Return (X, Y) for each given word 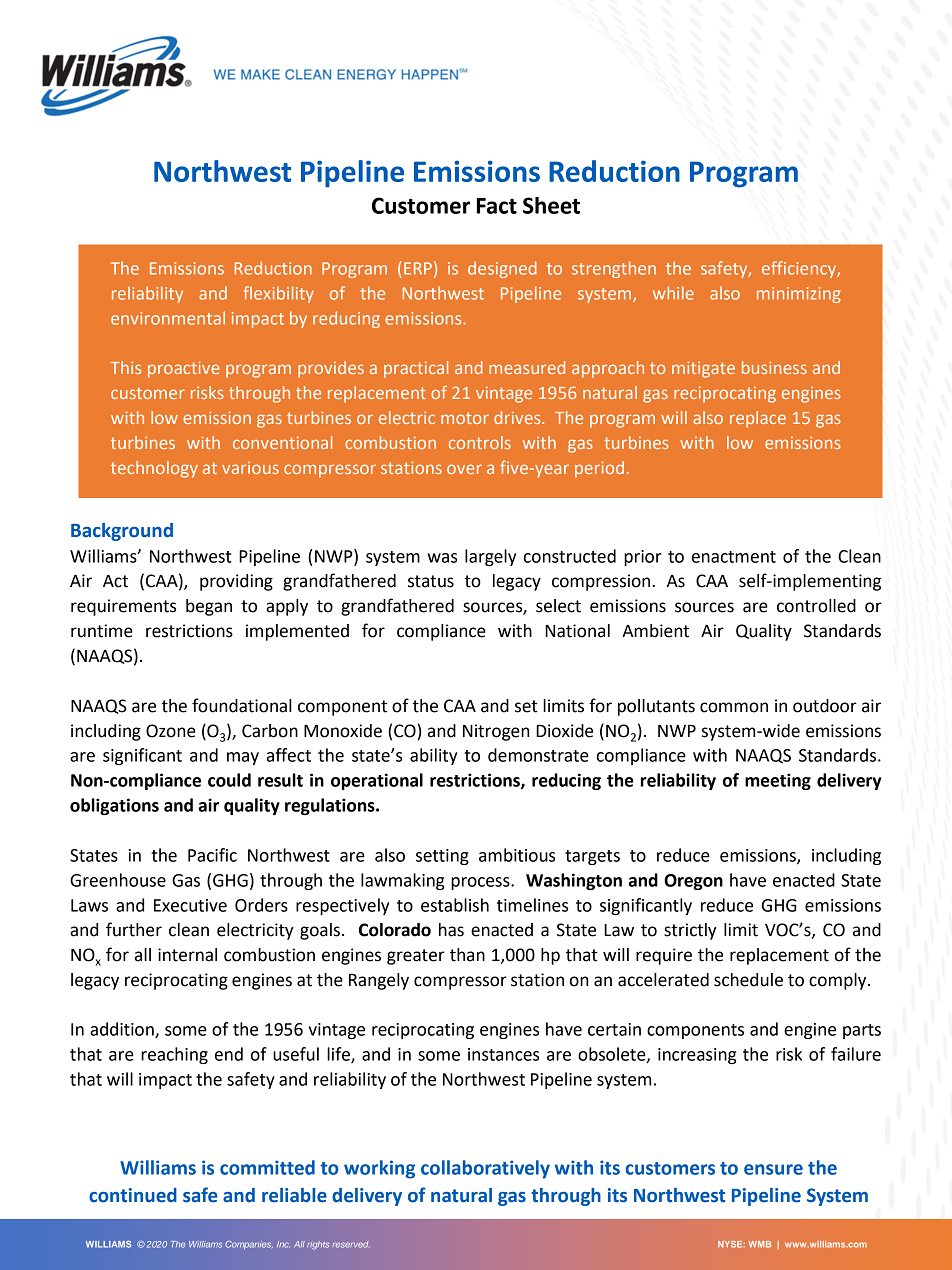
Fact (497, 206)
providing (236, 582)
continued (133, 1195)
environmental (168, 318)
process (481, 883)
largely (490, 557)
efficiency (800, 269)
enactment (734, 557)
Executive (190, 905)
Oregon (693, 882)
